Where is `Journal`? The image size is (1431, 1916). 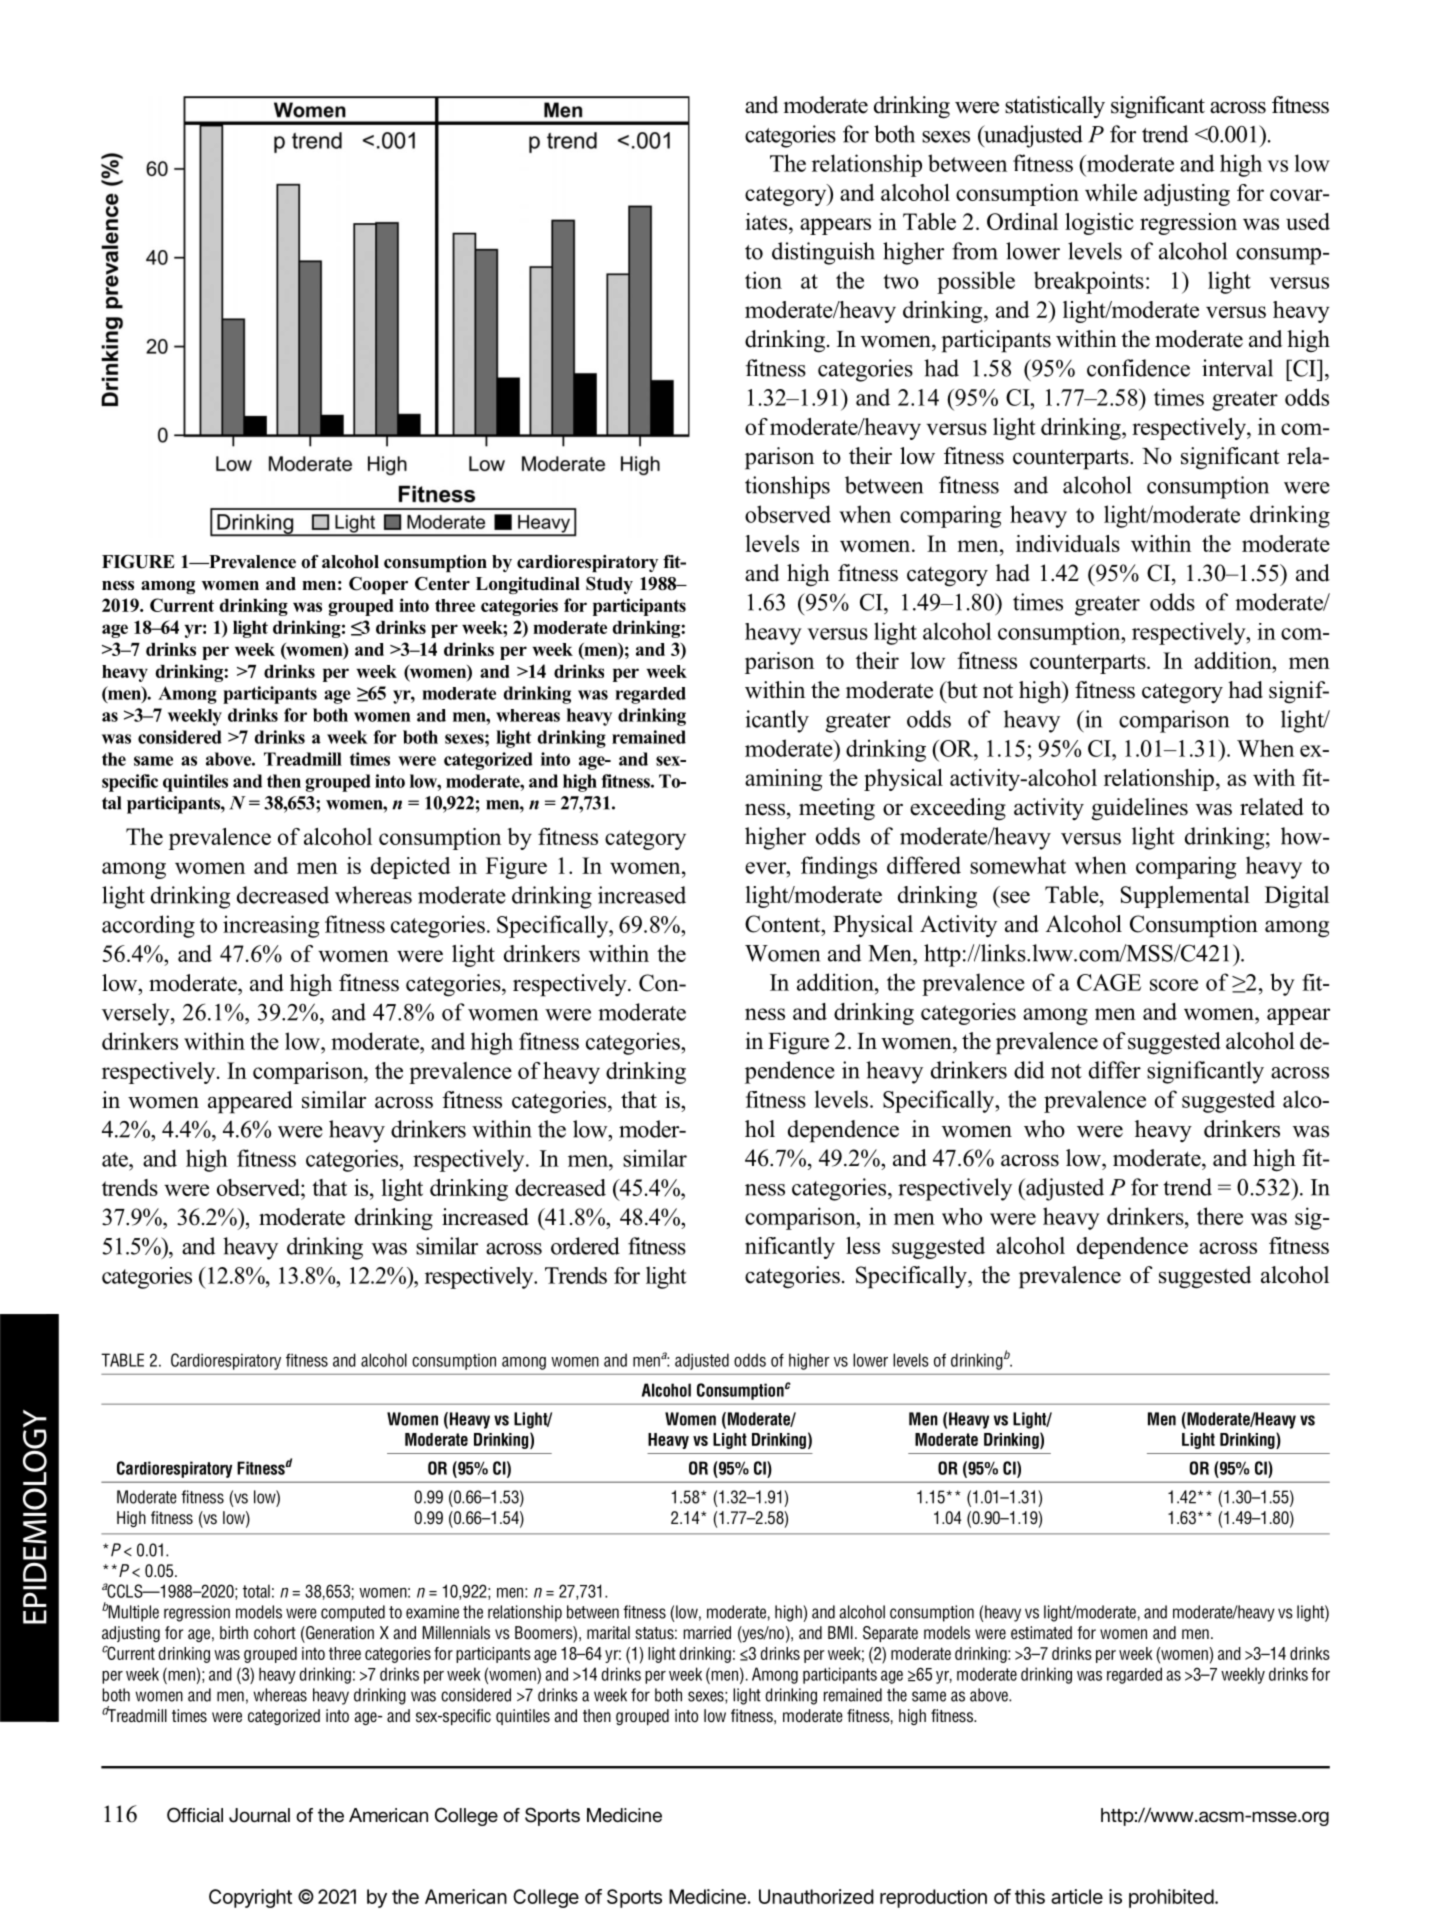 Journal is located at coordinates (259, 1815).
